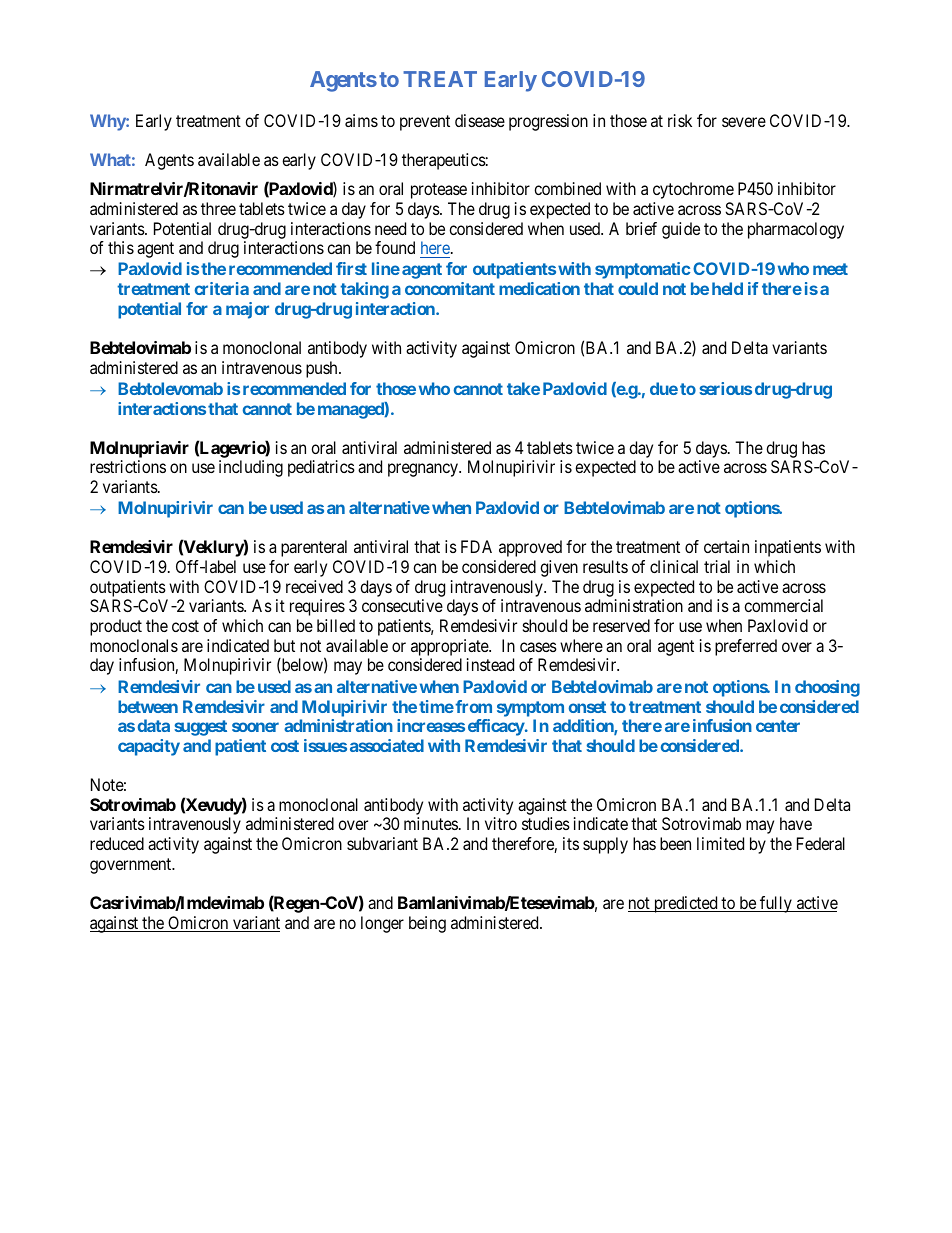 The width and height of the image is (952, 1233). What do you see at coordinates (744, 122) in the image?
I see `severe` at bounding box center [744, 122].
